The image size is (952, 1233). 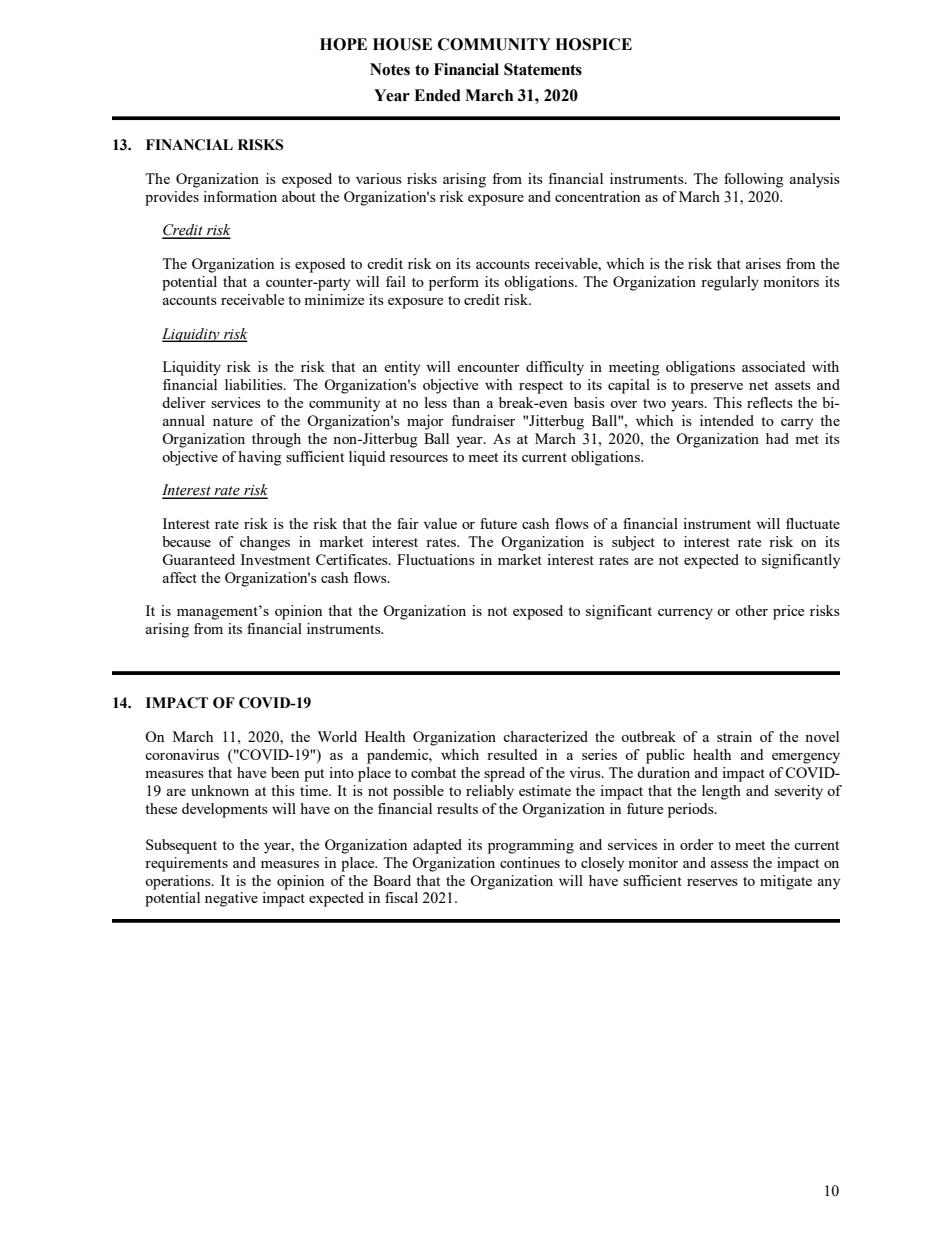 I want to click on resources, so click(x=419, y=458).
